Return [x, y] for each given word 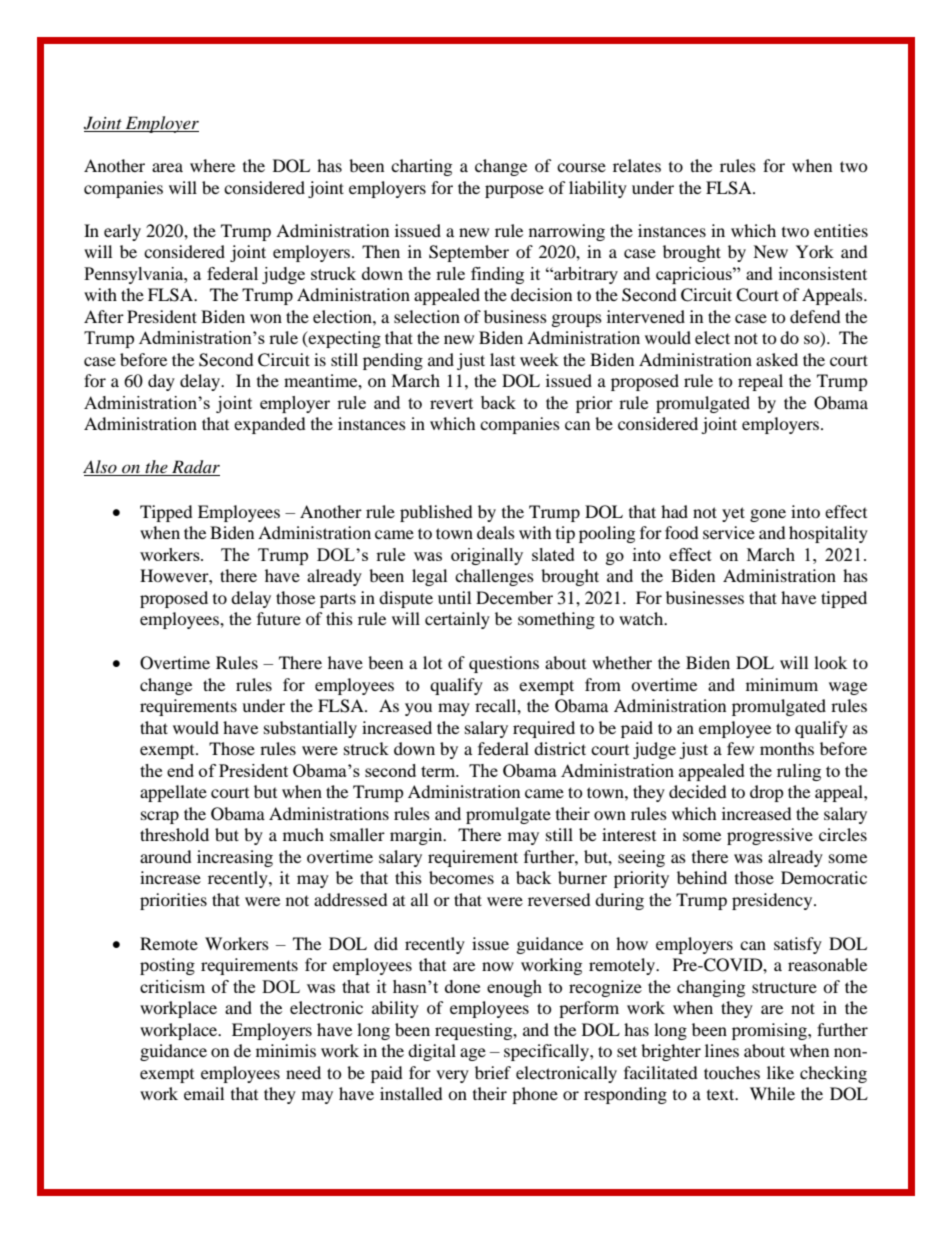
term [439, 771]
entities [841, 230]
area [167, 167]
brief [493, 1072]
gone [768, 515]
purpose [514, 191]
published [436, 513]
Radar [195, 468]
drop [767, 793]
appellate [173, 793]
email [204, 1093]
